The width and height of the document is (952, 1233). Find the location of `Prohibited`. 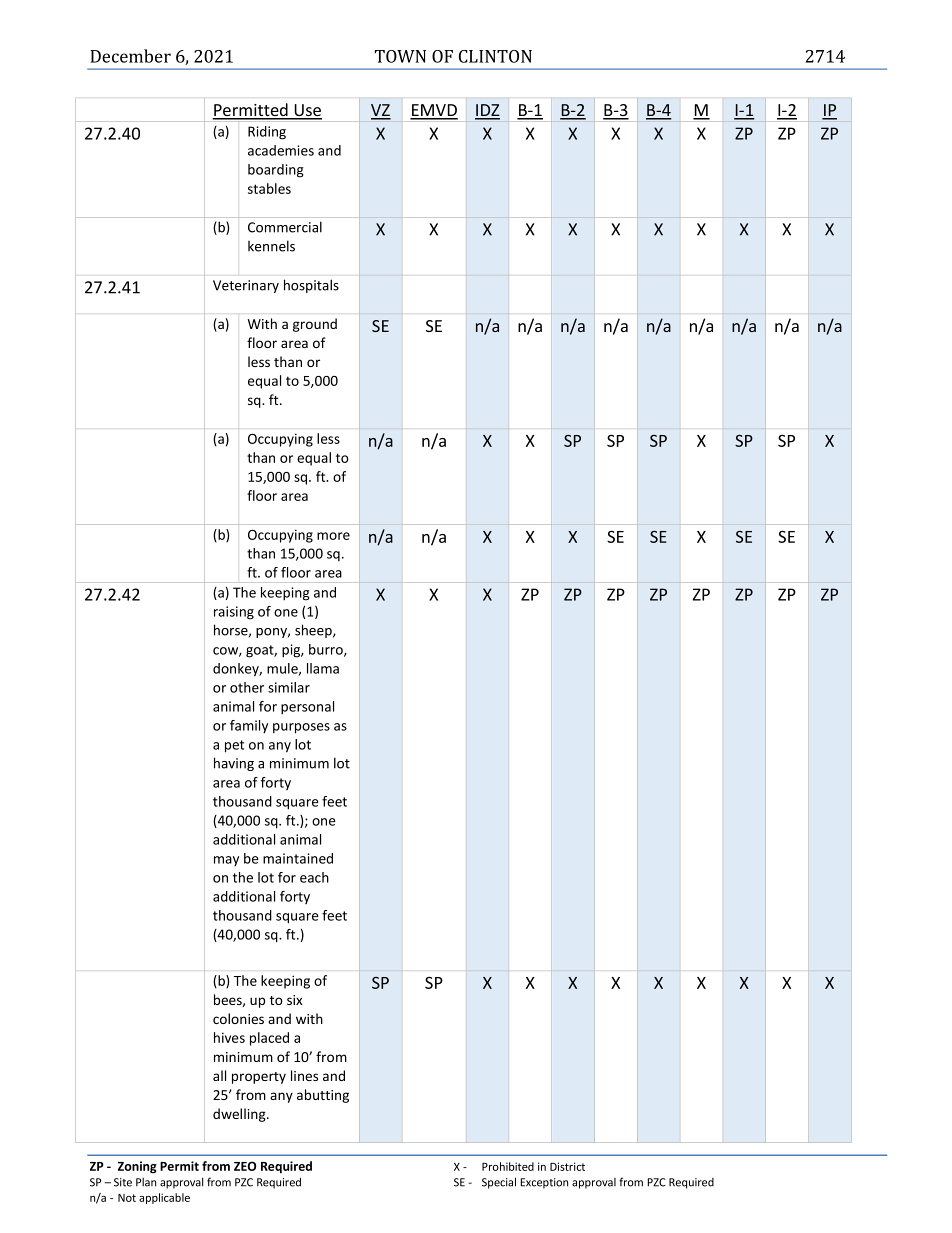

Prohibited is located at coordinates (508, 1166).
